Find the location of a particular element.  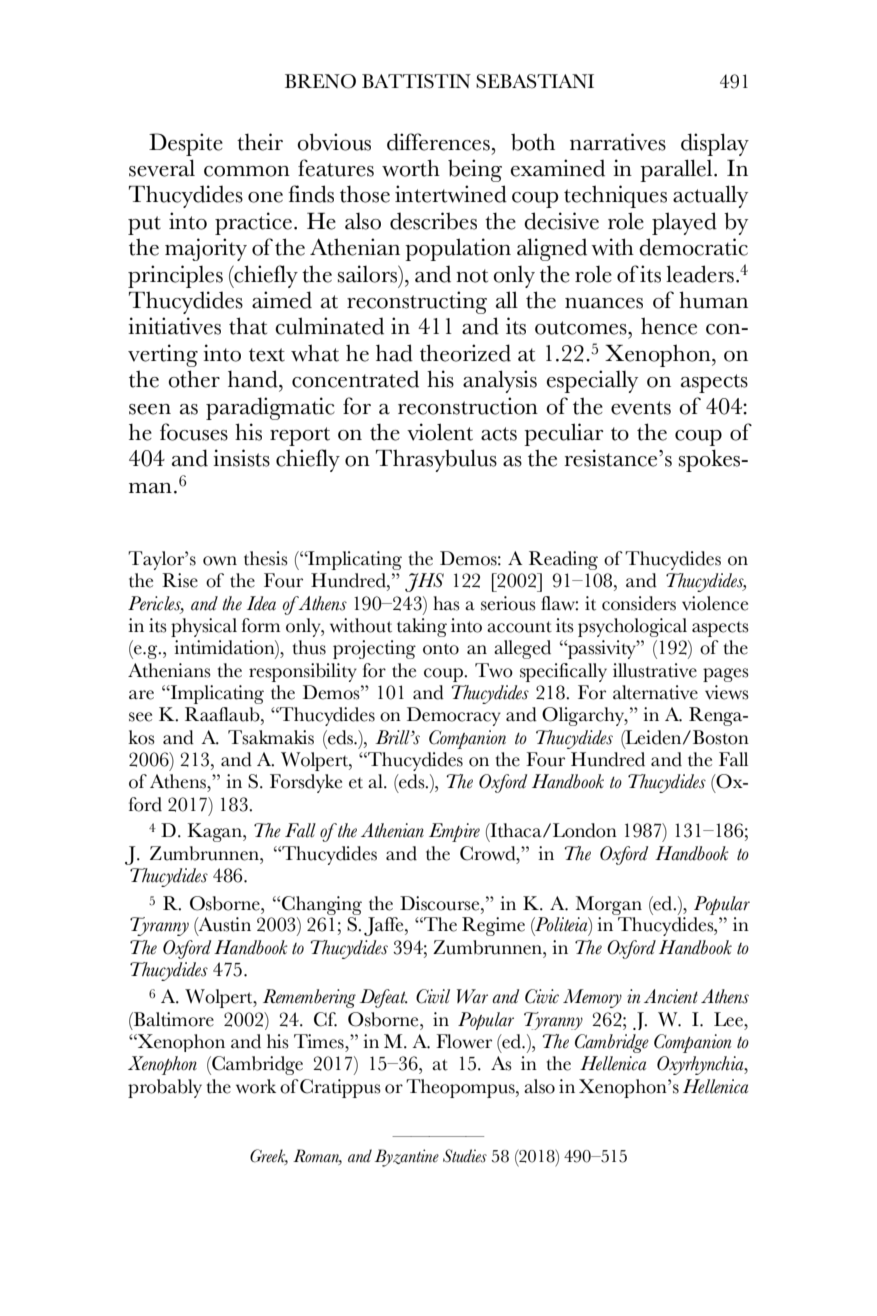

worth is located at coordinates (411, 168).
